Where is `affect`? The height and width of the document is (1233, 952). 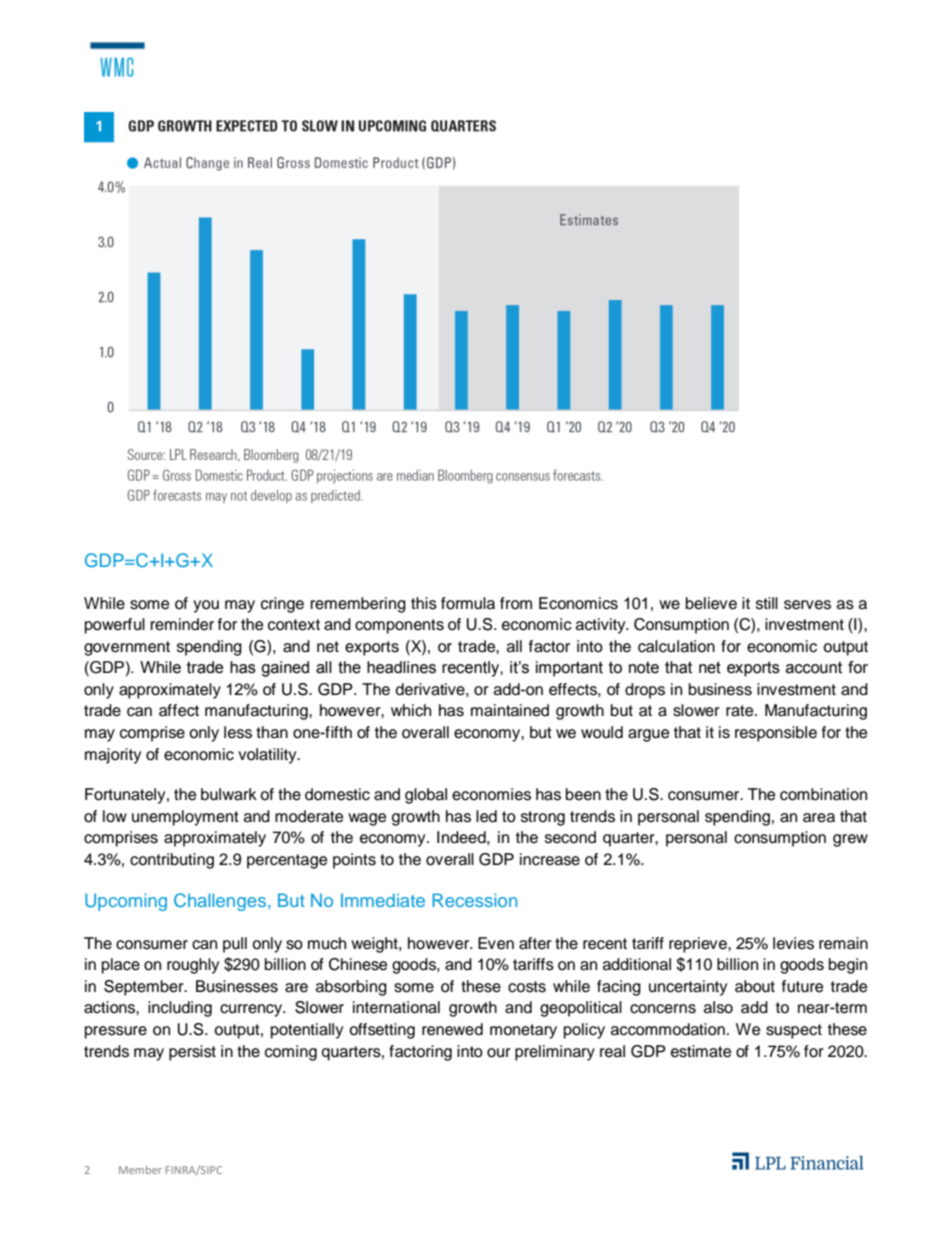 affect is located at coordinates (179, 710).
